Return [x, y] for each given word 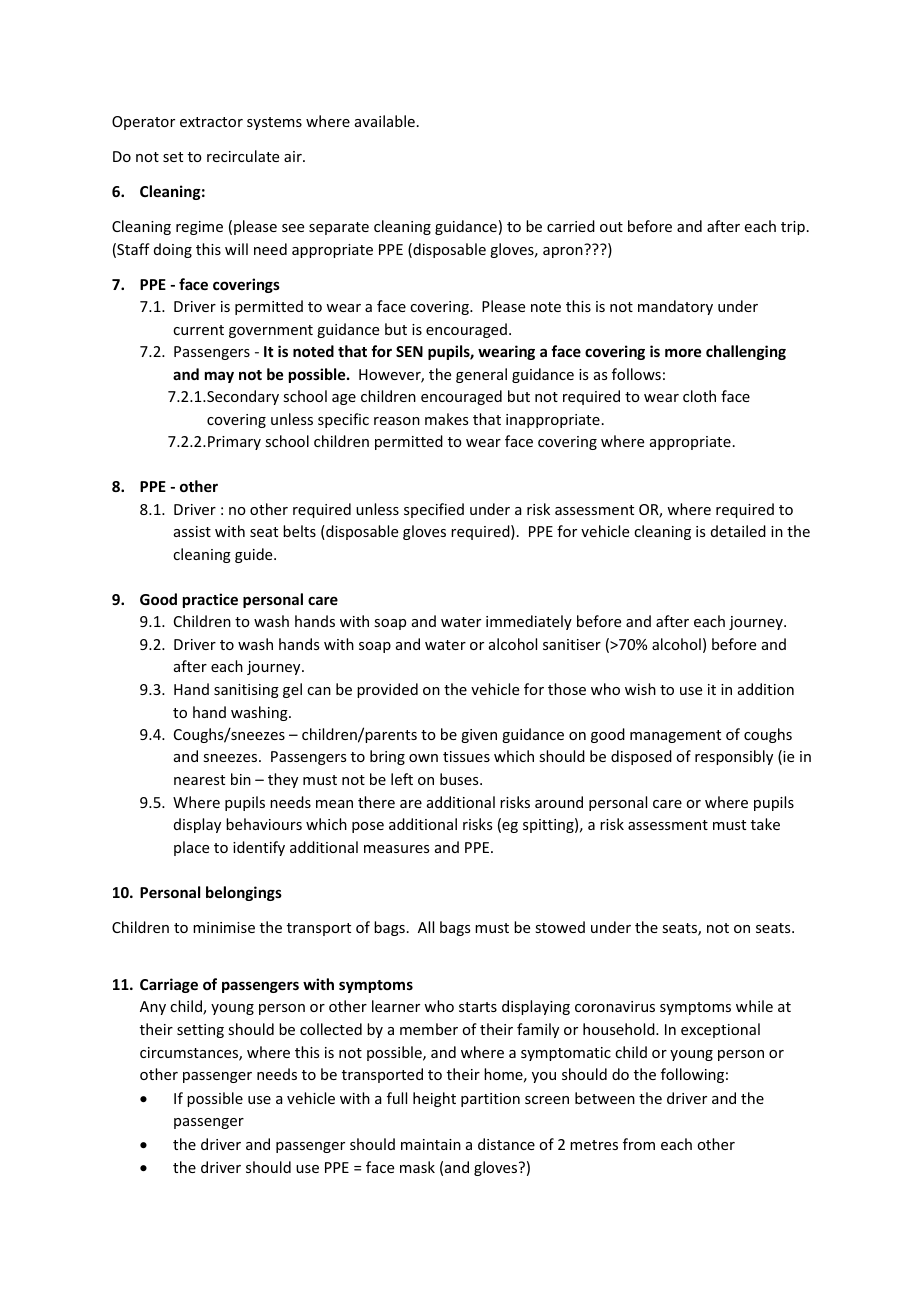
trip [793, 228]
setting [200, 1031]
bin [241, 779]
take [765, 824]
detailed [738, 531]
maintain [431, 1144]
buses [460, 779]
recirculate [243, 156]
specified [434, 510]
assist [192, 531]
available [385, 121]
